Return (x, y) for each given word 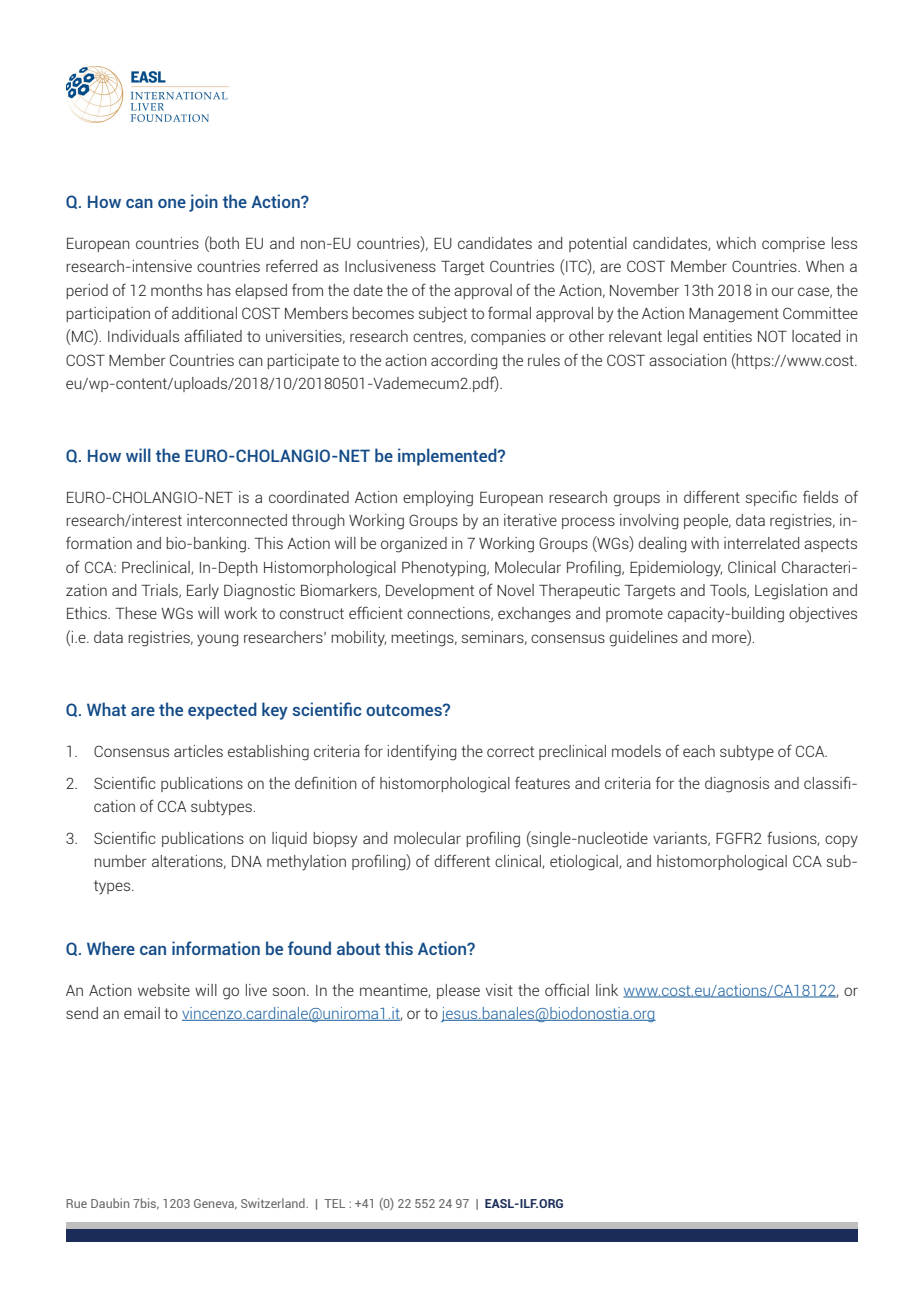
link (607, 990)
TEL (334, 1203)
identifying (422, 752)
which (736, 243)
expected (222, 711)
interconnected (237, 520)
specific (771, 498)
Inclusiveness (390, 266)
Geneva (215, 1204)
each (699, 751)
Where (111, 948)
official (567, 989)
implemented (448, 457)
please (458, 991)
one (172, 203)
